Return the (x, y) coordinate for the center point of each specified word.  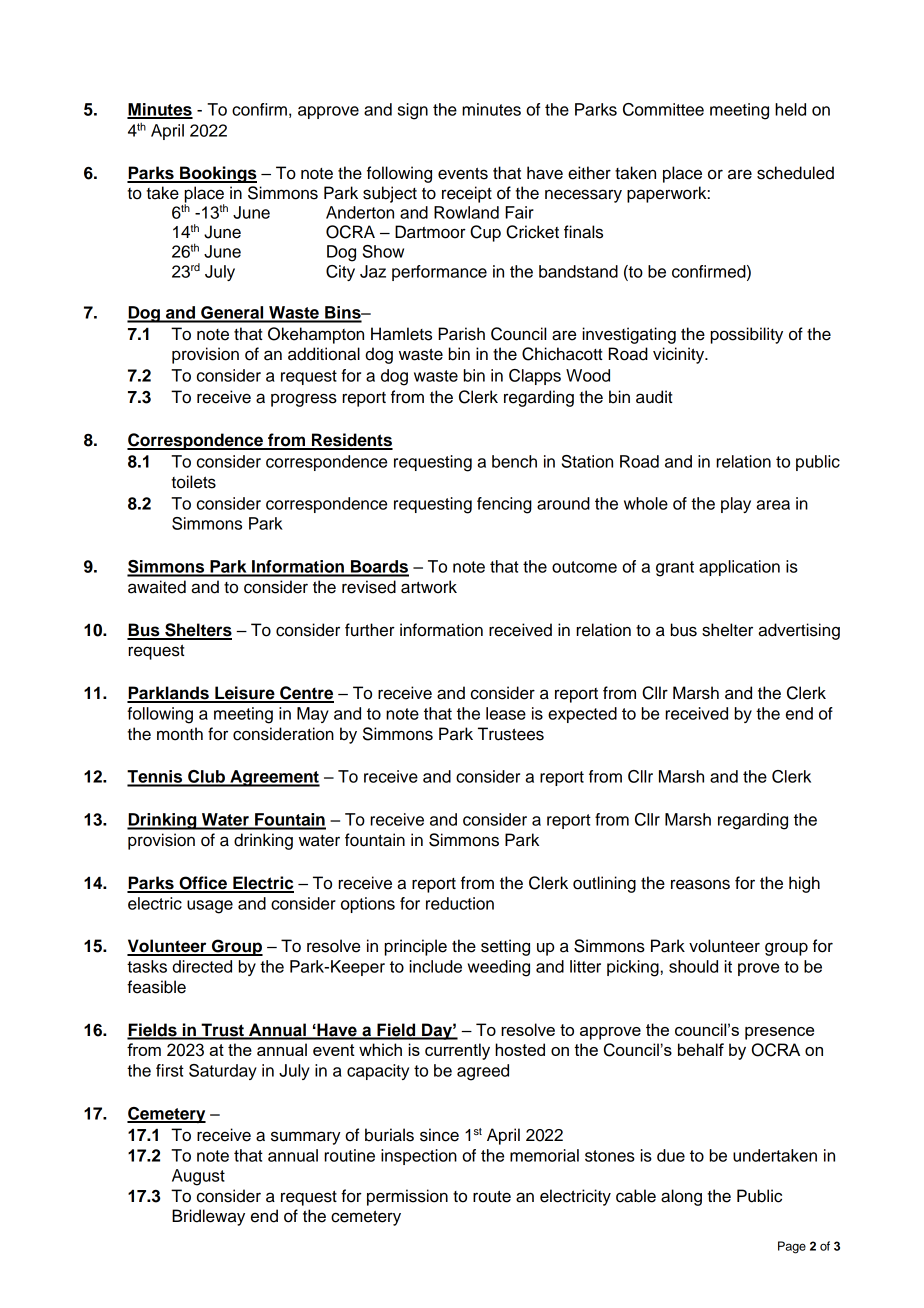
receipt (467, 194)
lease (506, 713)
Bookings (217, 174)
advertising (799, 631)
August (198, 1177)
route (492, 1197)
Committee (663, 109)
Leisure (245, 694)
